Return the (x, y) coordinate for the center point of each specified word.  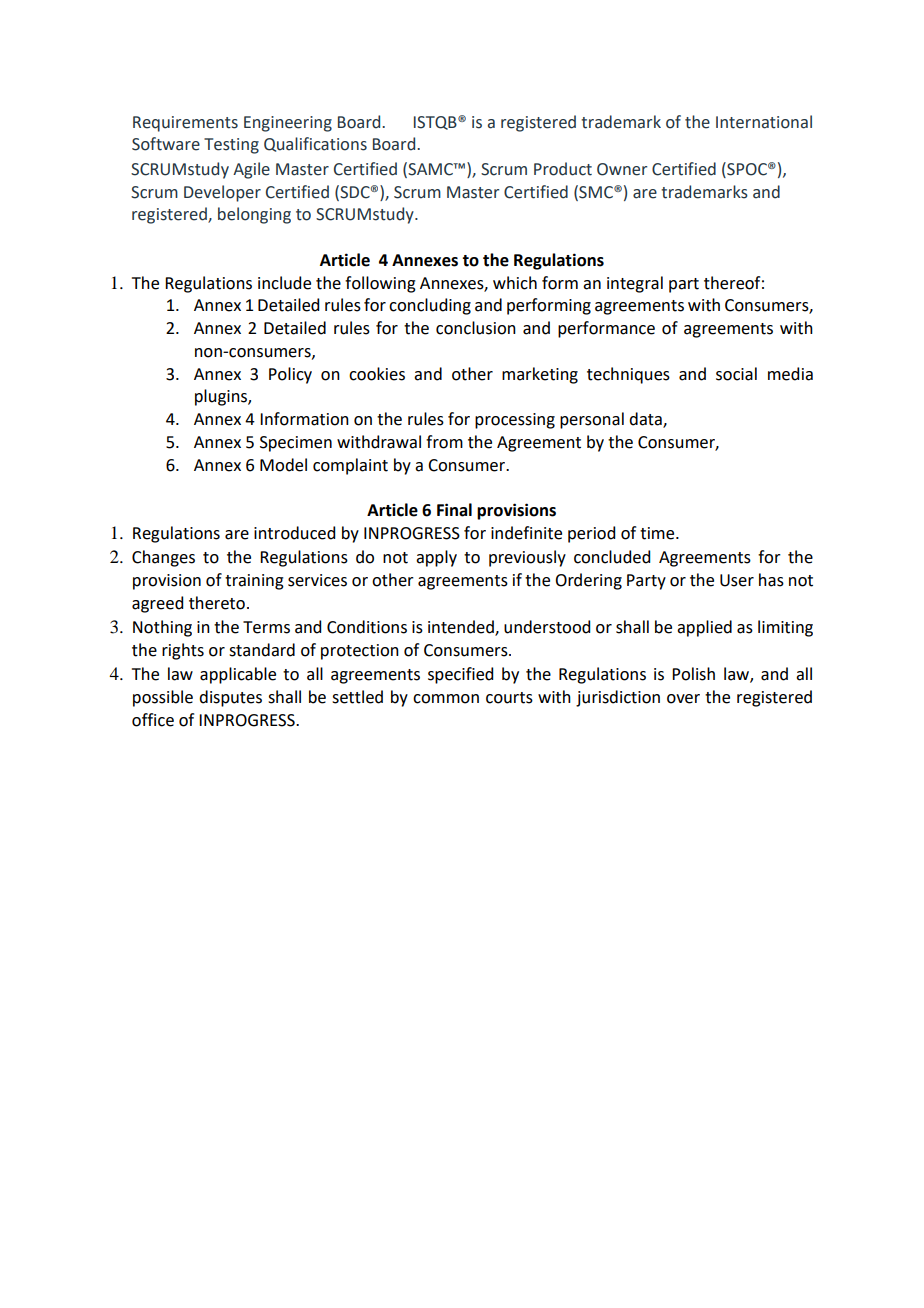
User (737, 580)
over (683, 699)
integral (635, 284)
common (446, 699)
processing (515, 421)
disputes (230, 698)
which (515, 283)
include (284, 283)
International (764, 122)
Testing (231, 146)
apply (436, 558)
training (254, 582)
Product (563, 169)
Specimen (296, 444)
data (646, 420)
